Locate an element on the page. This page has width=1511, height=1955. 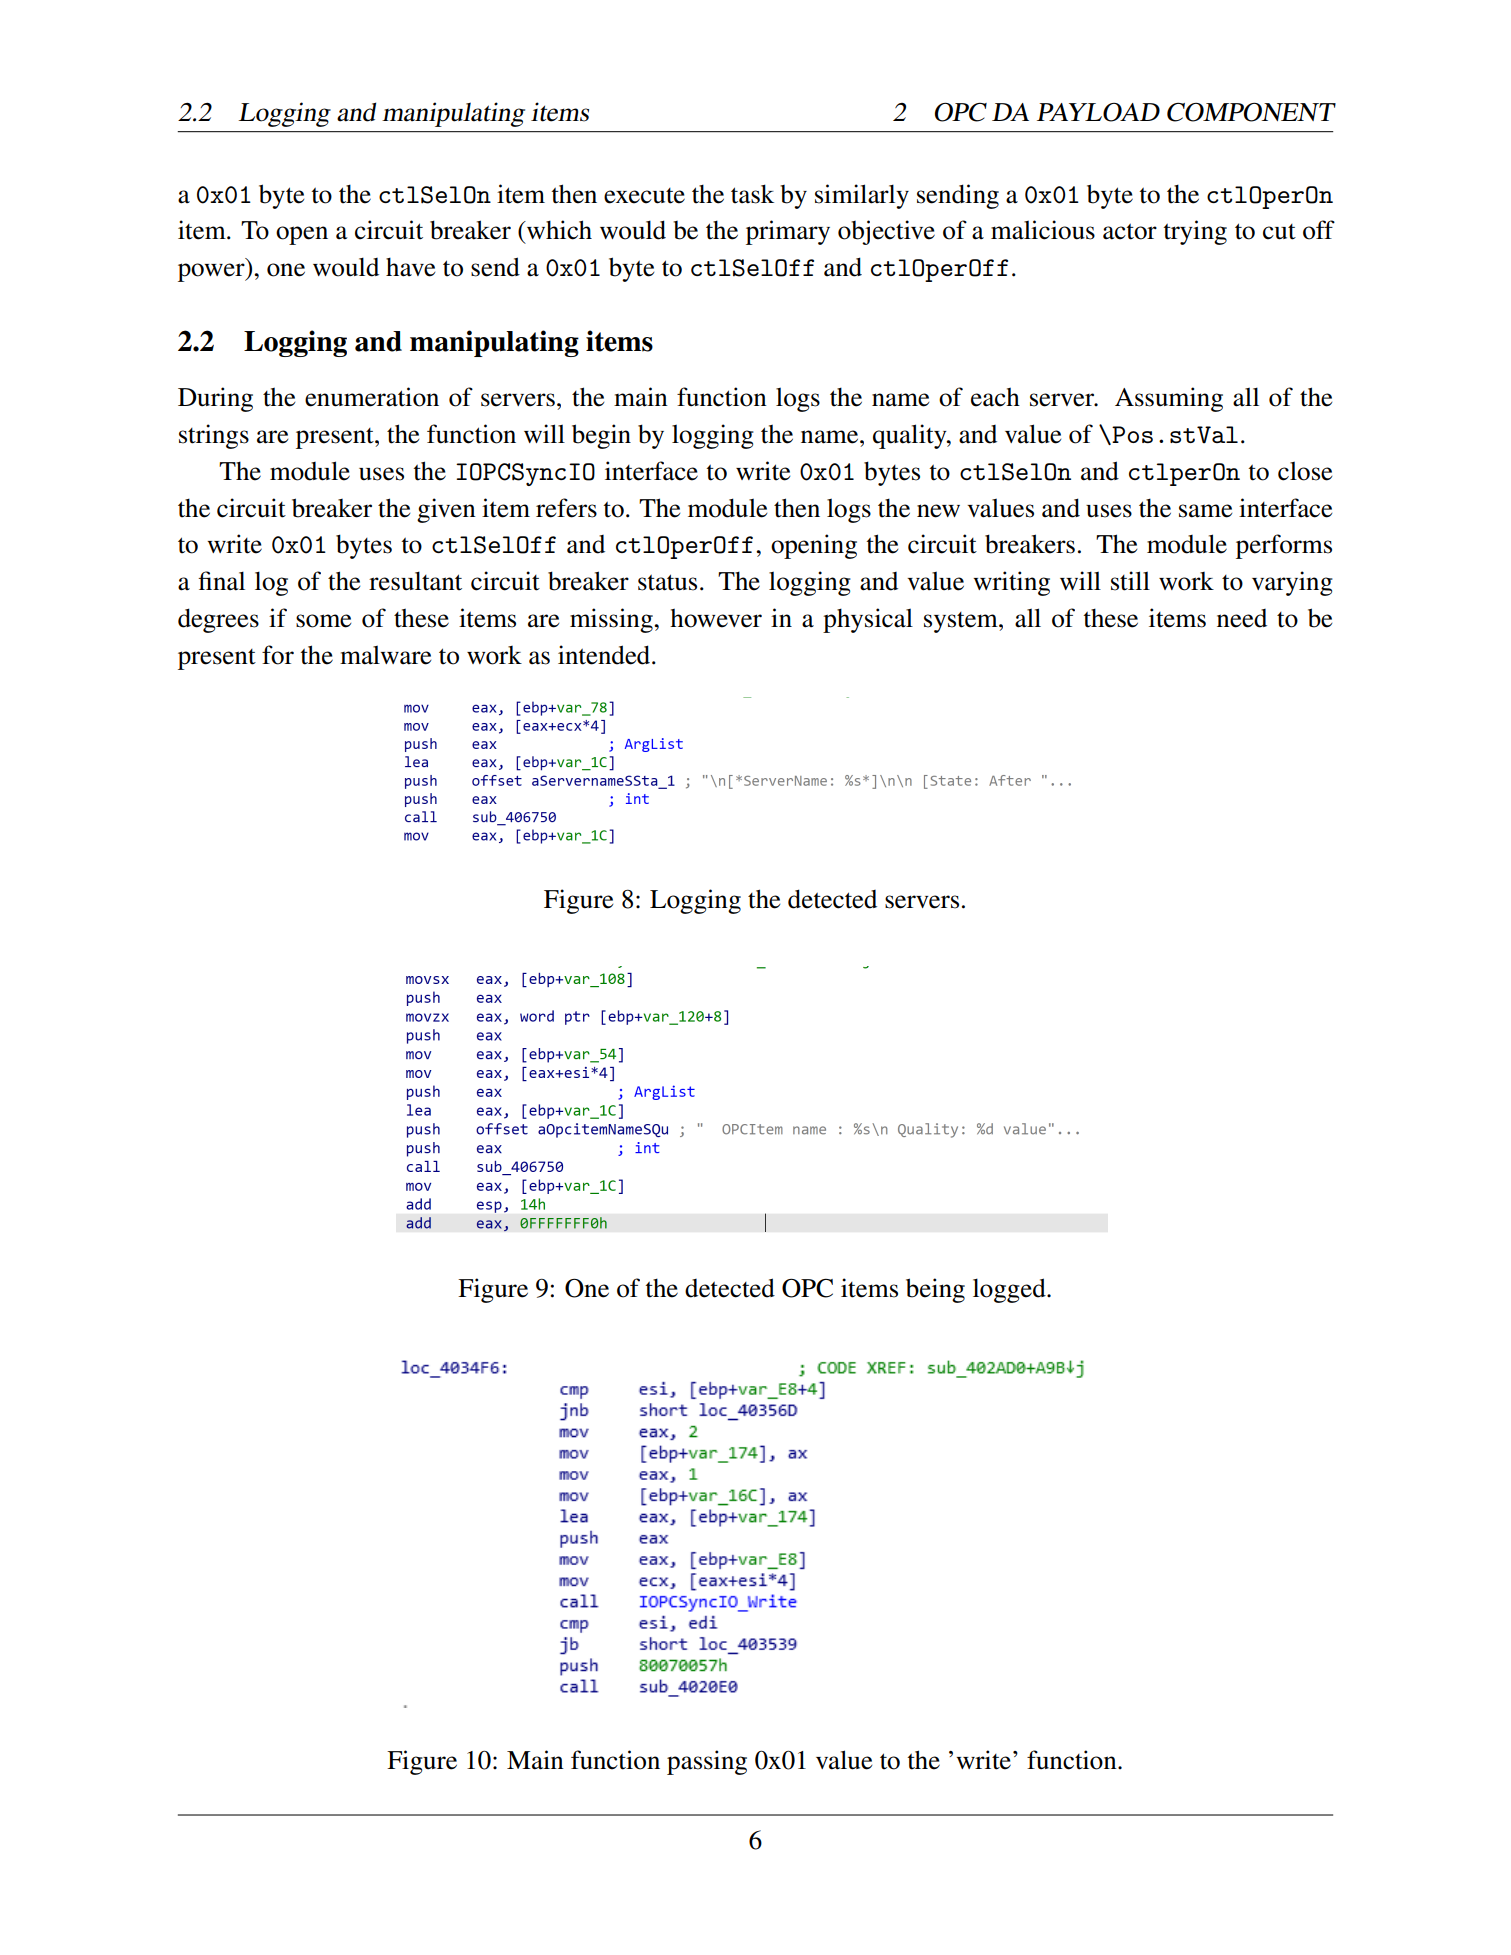
intended is located at coordinates (605, 655).
